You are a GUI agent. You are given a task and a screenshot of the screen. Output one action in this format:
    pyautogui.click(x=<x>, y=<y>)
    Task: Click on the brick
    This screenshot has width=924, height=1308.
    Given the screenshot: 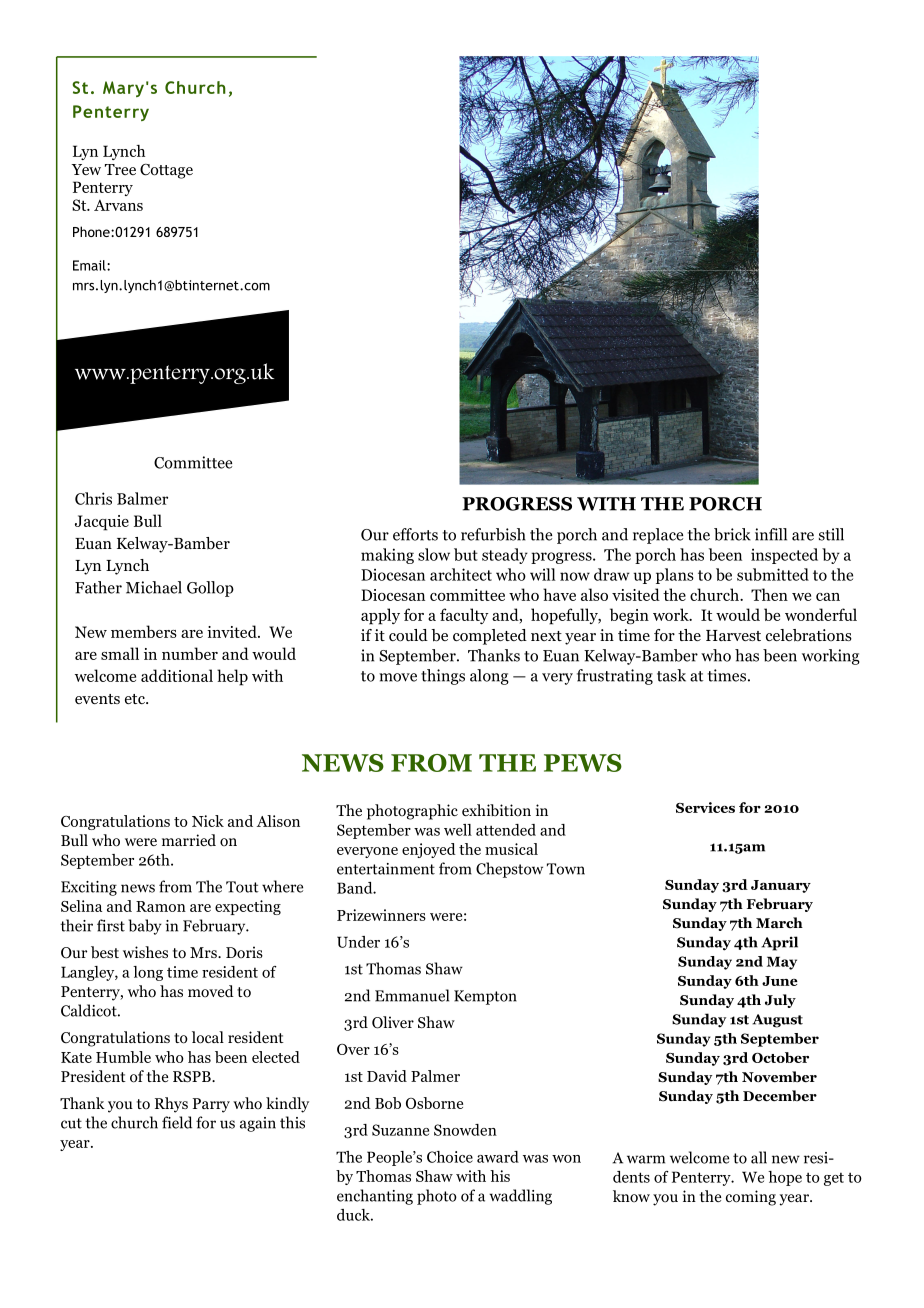 What is the action you would take?
    pyautogui.click(x=732, y=534)
